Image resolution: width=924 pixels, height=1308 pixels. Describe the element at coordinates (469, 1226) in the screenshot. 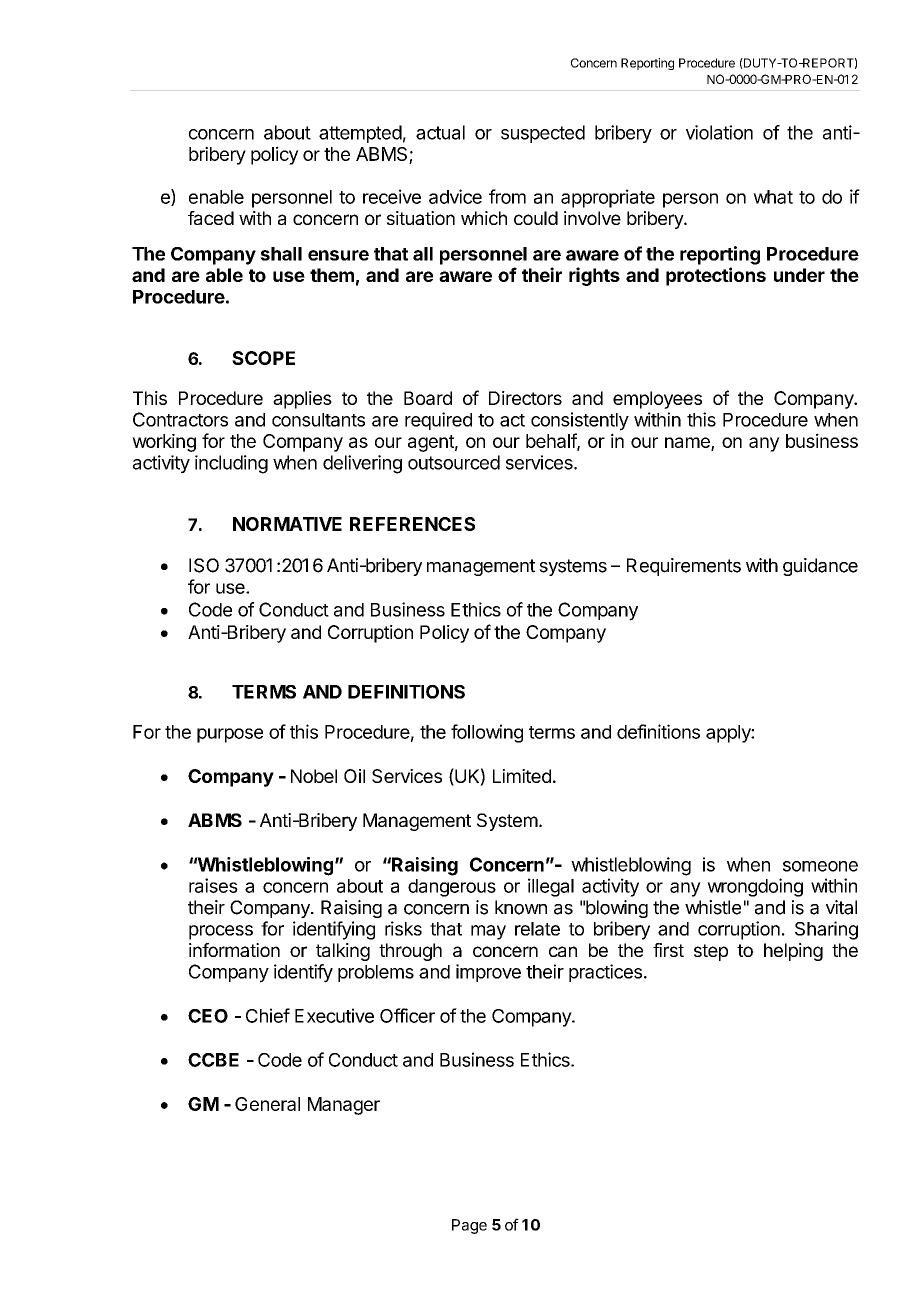

I see `Page` at that location.
